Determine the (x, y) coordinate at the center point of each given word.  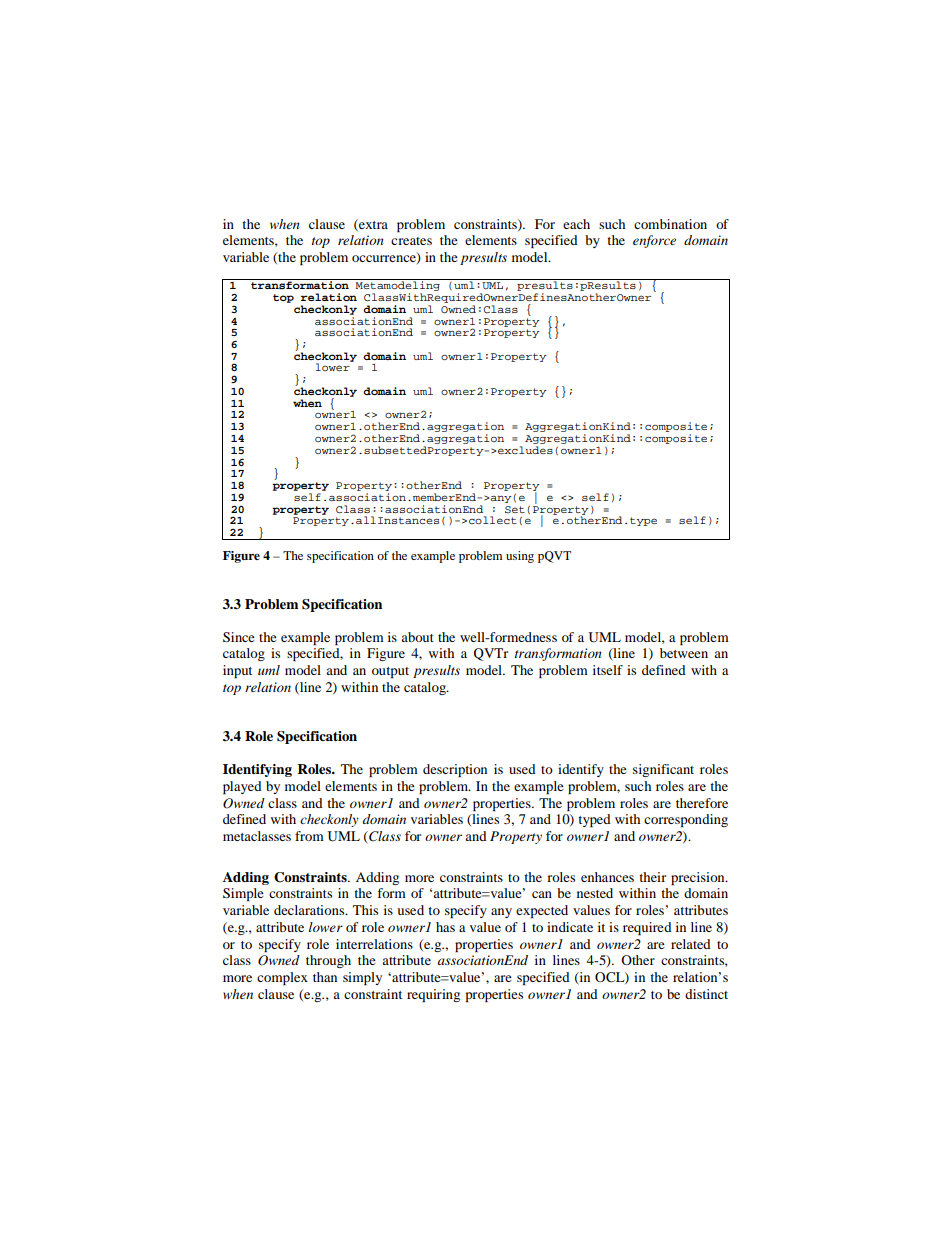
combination (670, 224)
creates (411, 241)
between (684, 653)
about (417, 637)
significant (663, 770)
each (576, 224)
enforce (654, 241)
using (520, 557)
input (237, 671)
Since (239, 637)
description (455, 770)
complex (282, 978)
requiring (433, 995)
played (242, 787)
